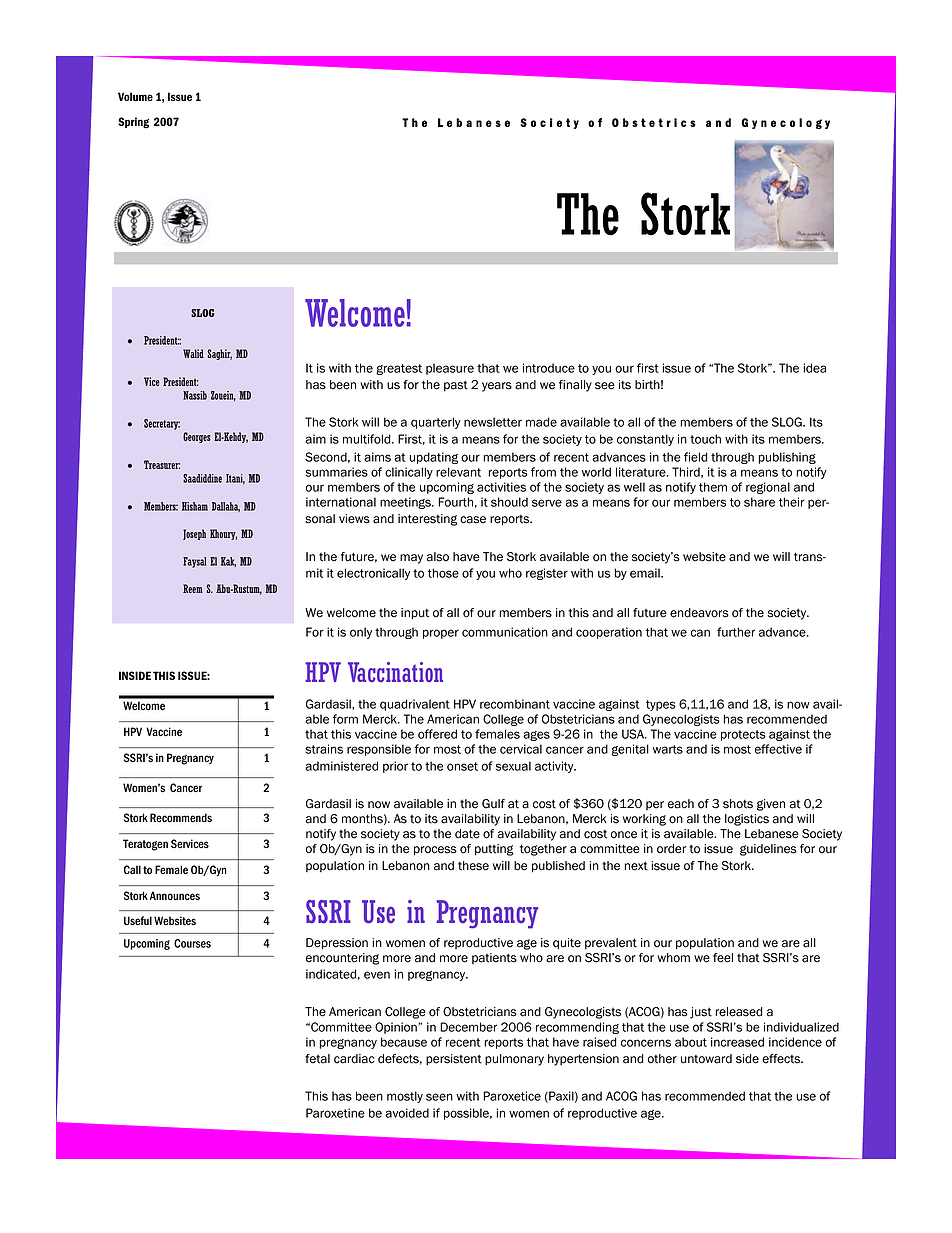  I want to click on persistent, so click(454, 1059).
